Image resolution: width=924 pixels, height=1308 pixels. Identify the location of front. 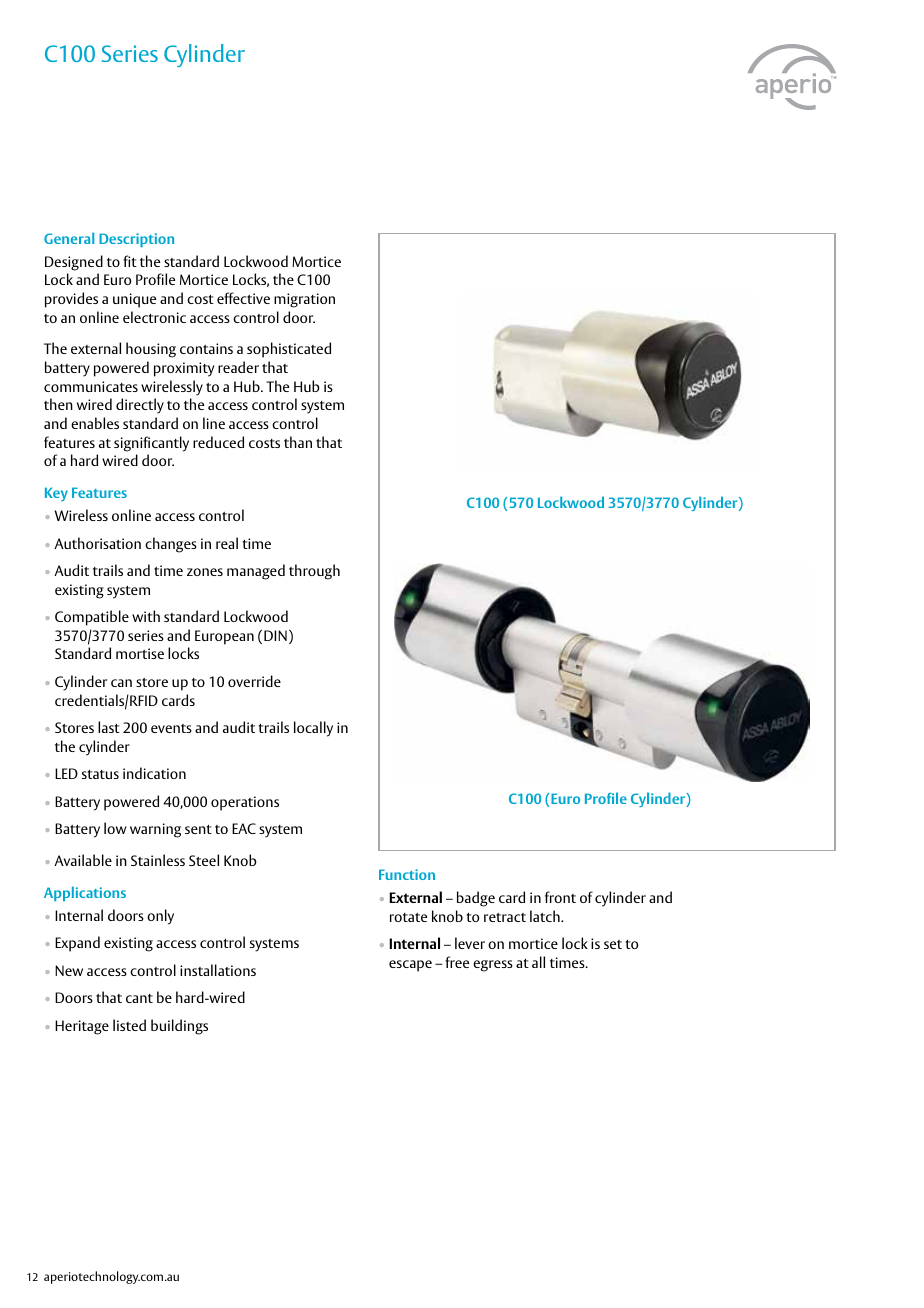
(560, 897).
